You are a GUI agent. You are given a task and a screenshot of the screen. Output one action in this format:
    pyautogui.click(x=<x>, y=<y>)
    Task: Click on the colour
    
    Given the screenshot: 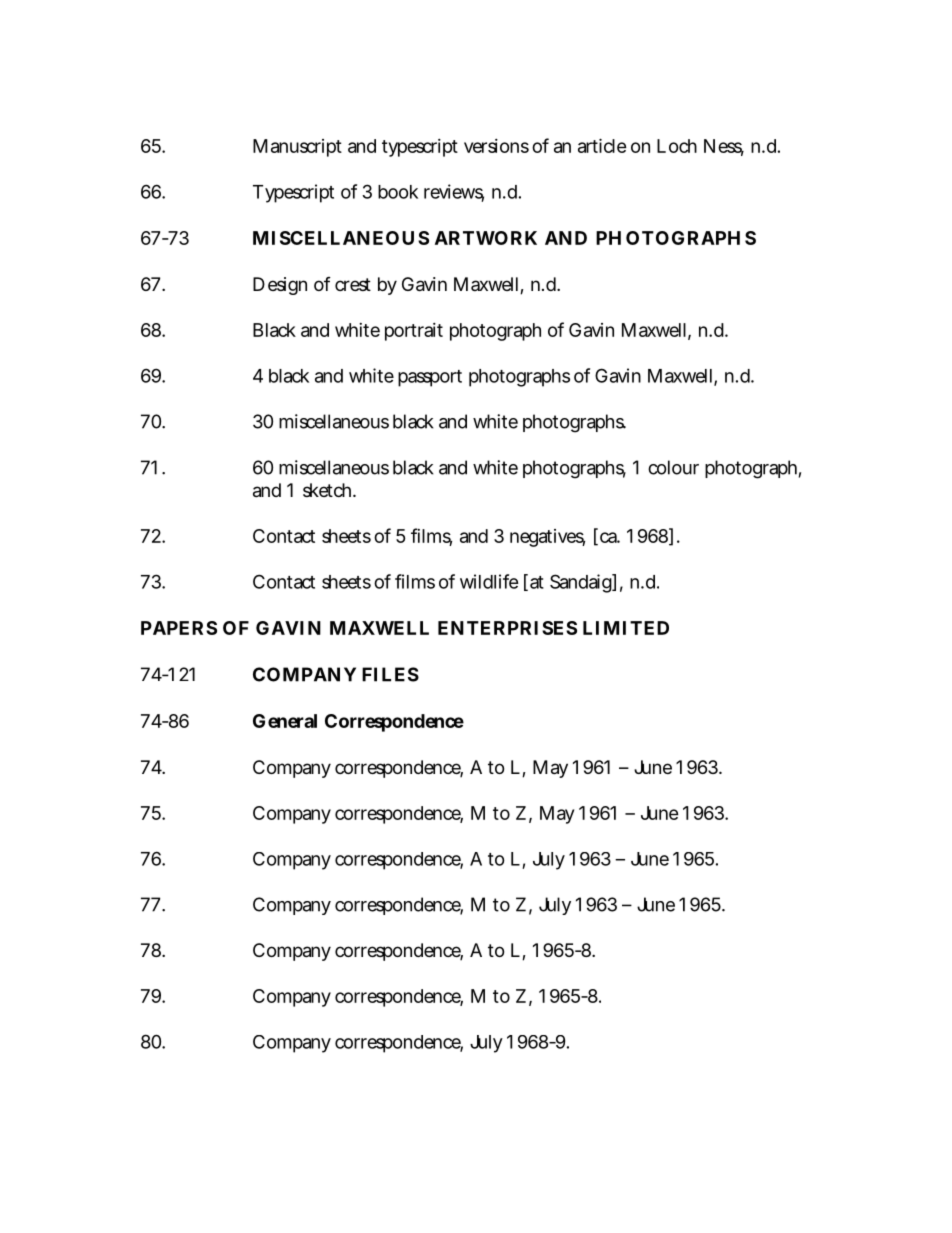 What is the action you would take?
    pyautogui.click(x=673, y=467)
